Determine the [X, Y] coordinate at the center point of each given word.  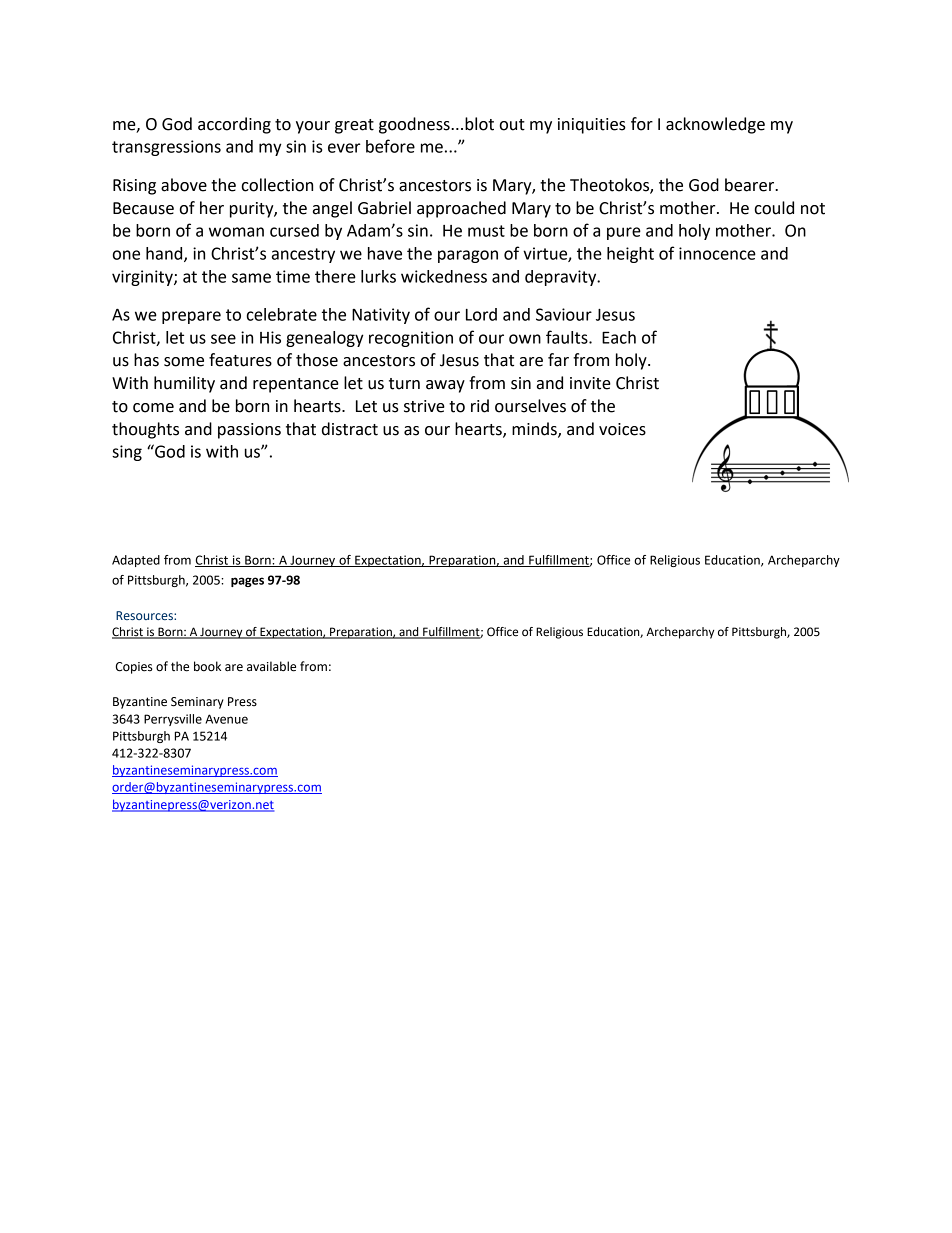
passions [249, 431]
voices [622, 429]
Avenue [226, 719]
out [512, 125]
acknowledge [715, 125]
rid [480, 406]
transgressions [166, 148]
